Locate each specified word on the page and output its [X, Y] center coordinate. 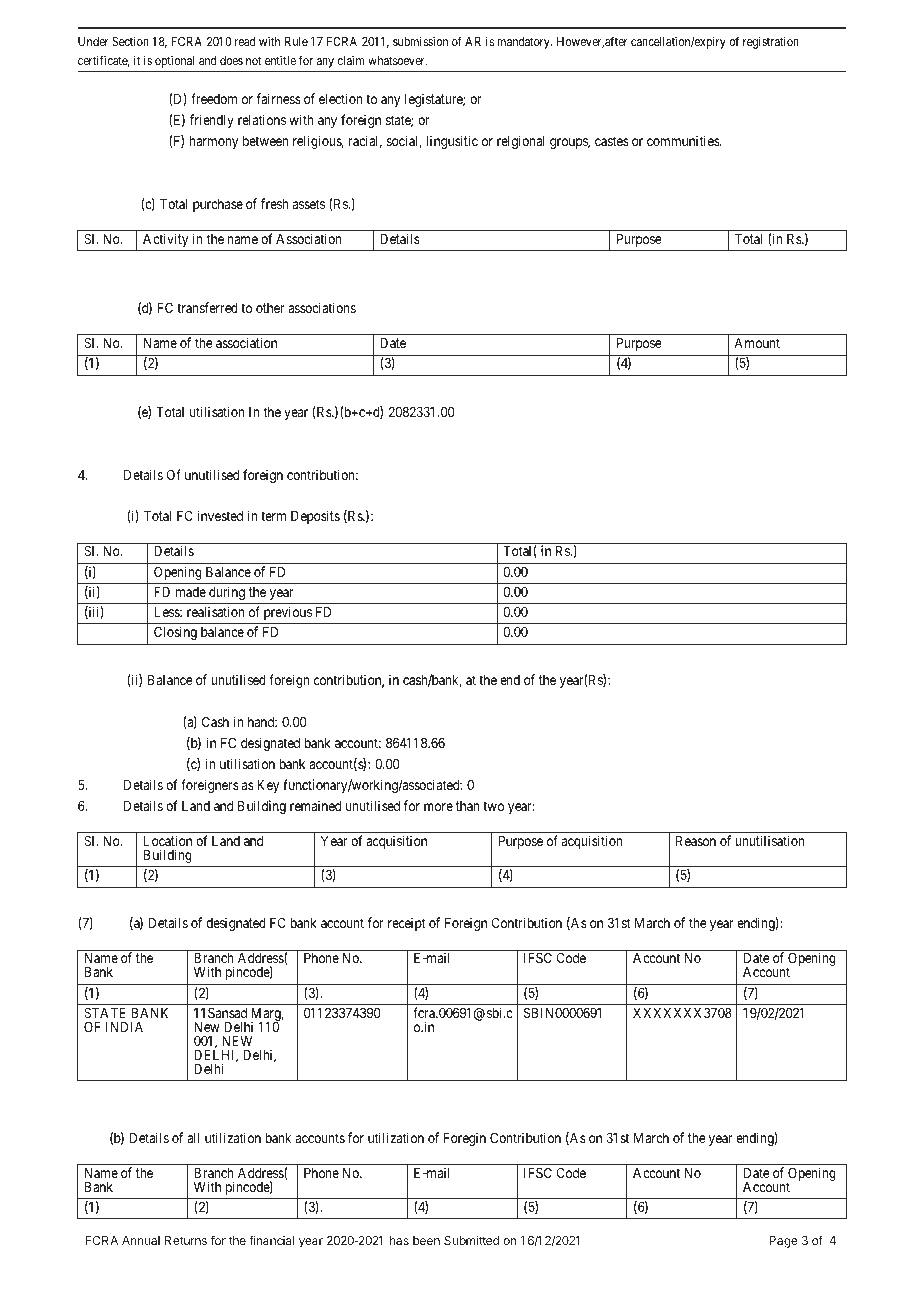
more [438, 807]
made [191, 592]
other [270, 308]
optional [174, 62]
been [426, 1240]
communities [684, 140]
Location [168, 840]
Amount [757, 343]
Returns [186, 1240]
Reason [696, 841]
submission [420, 41]
